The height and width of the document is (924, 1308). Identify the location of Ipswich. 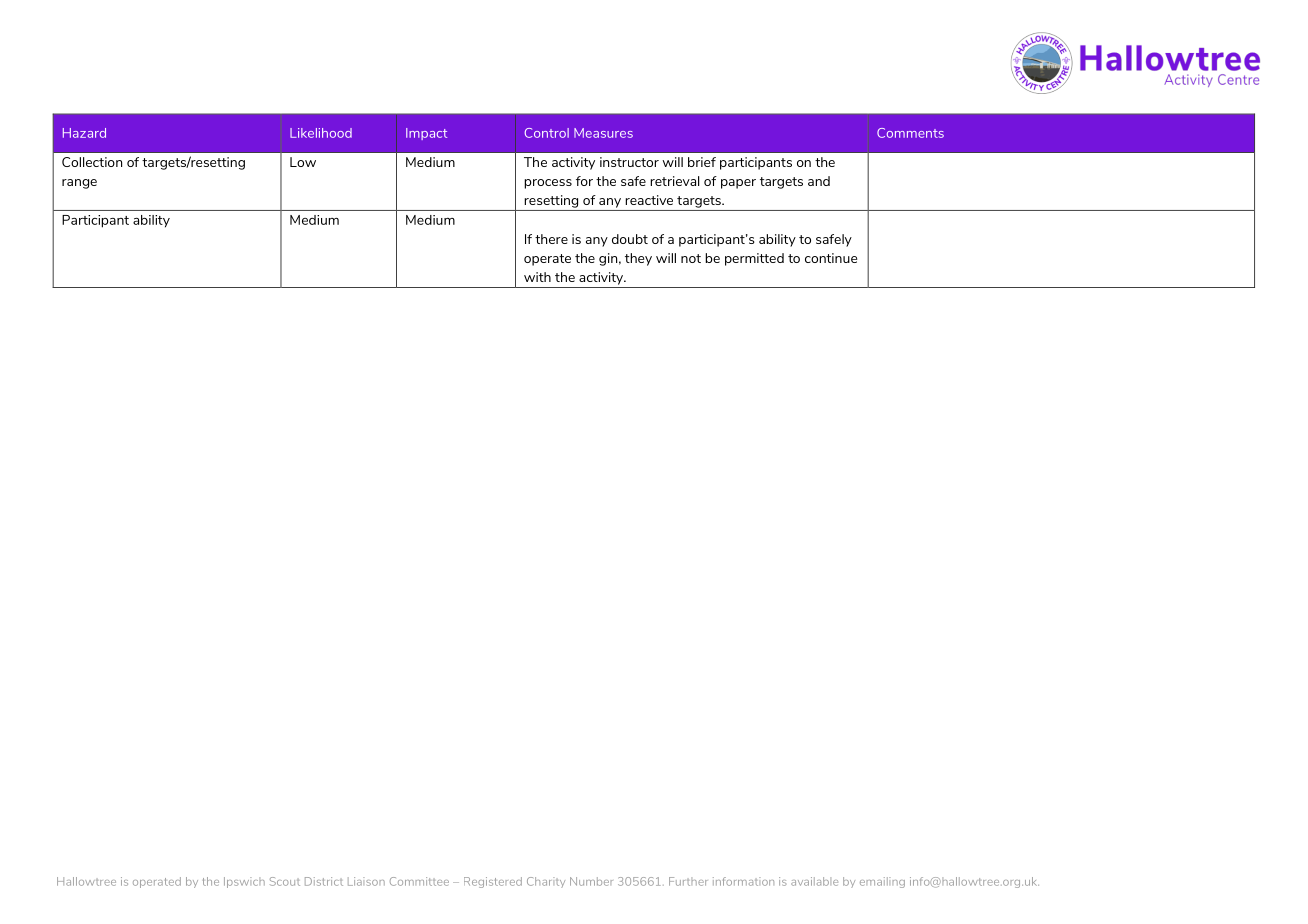
(244, 882).
